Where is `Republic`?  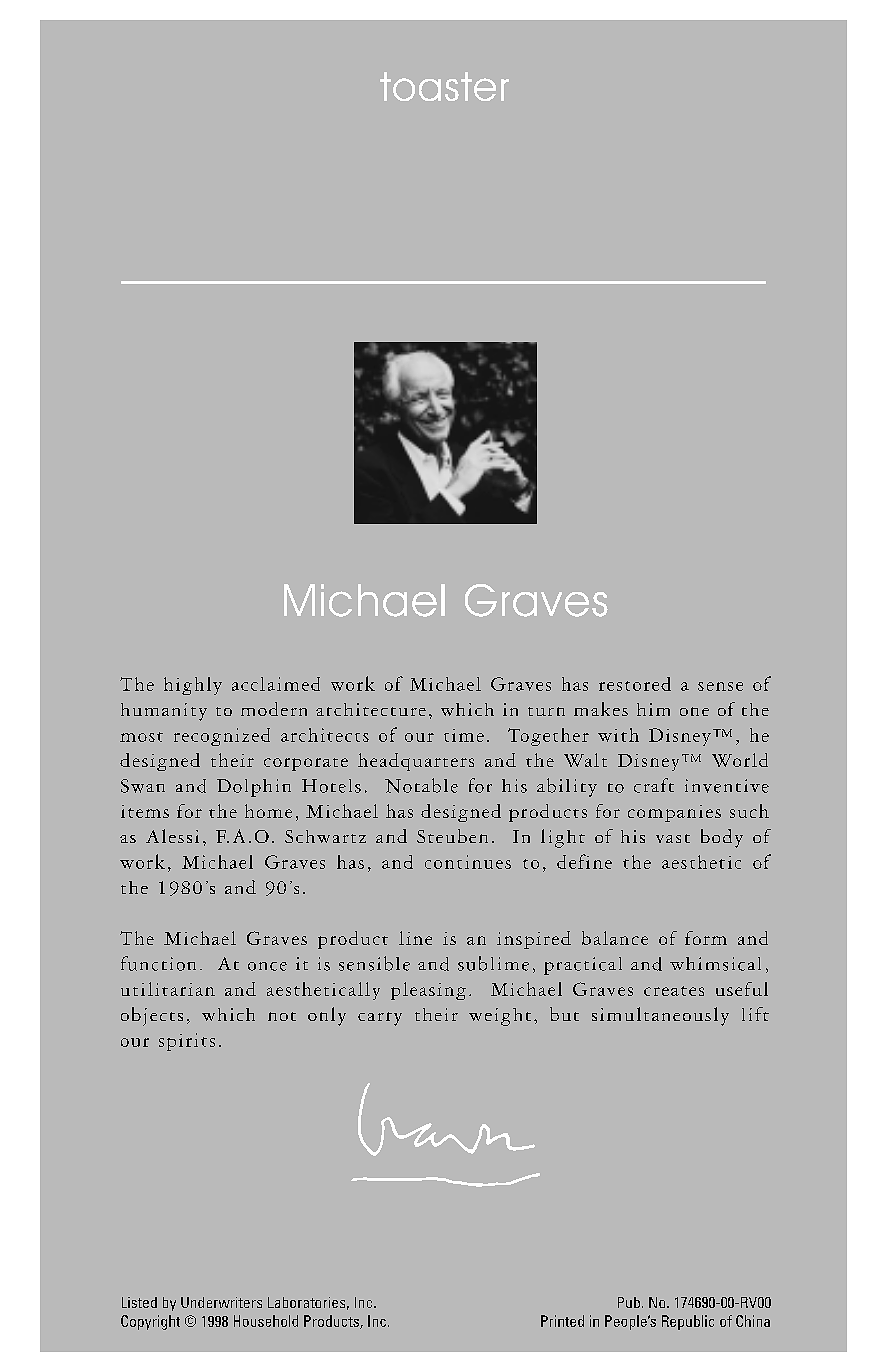 Republic is located at coordinates (688, 1322).
